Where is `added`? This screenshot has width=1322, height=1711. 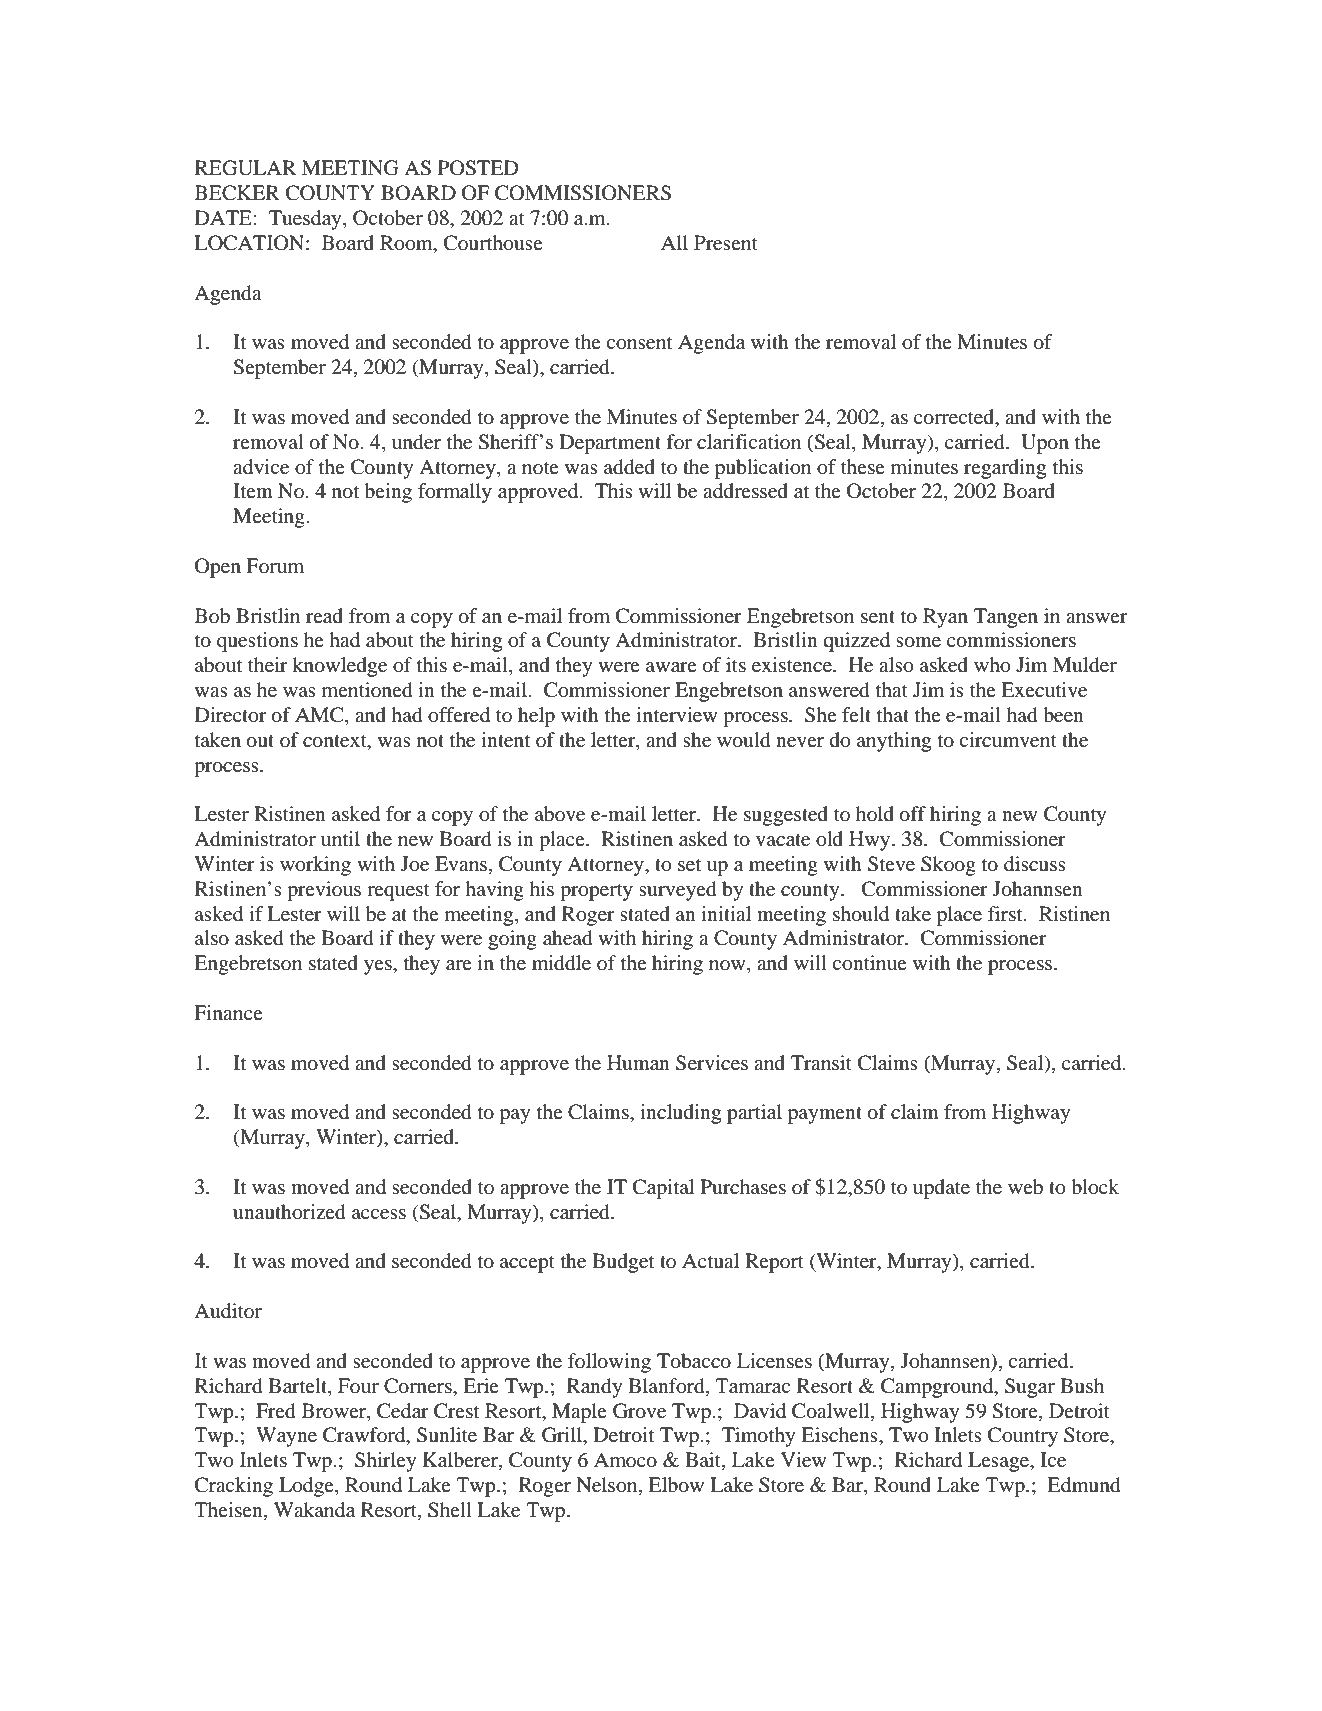
added is located at coordinates (629, 467).
